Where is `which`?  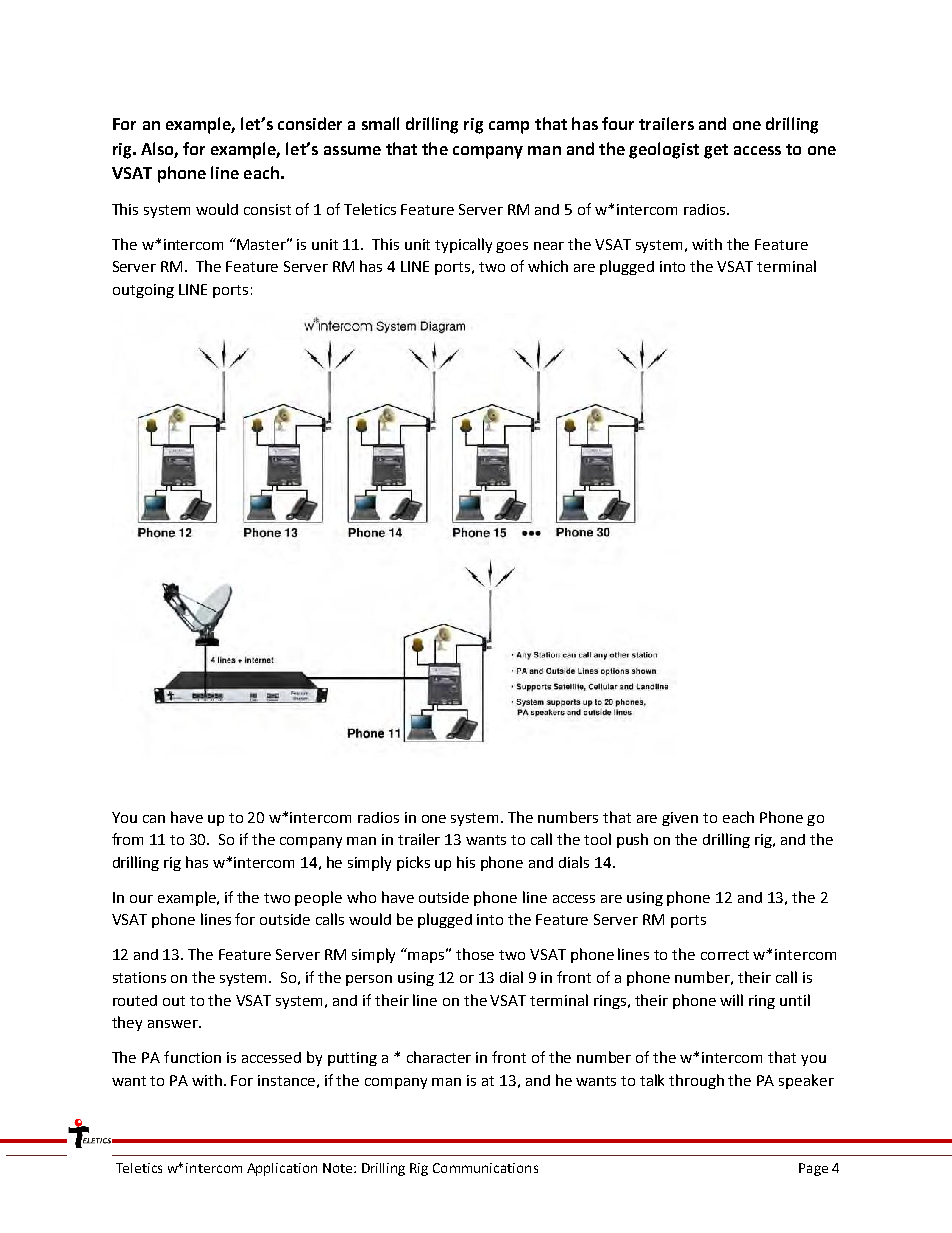 which is located at coordinates (548, 266).
